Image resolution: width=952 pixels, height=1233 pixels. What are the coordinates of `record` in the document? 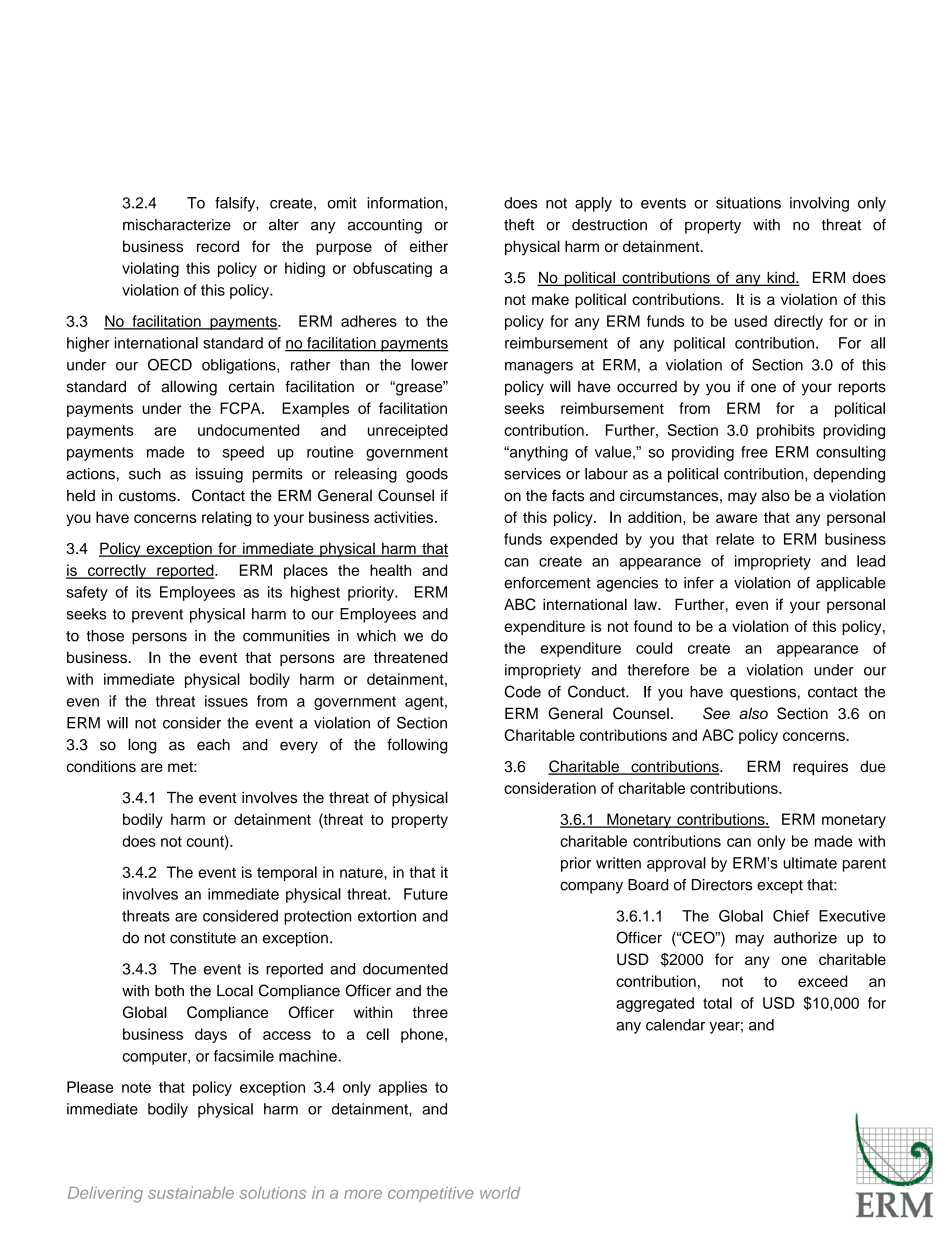 It's located at (218, 246).
